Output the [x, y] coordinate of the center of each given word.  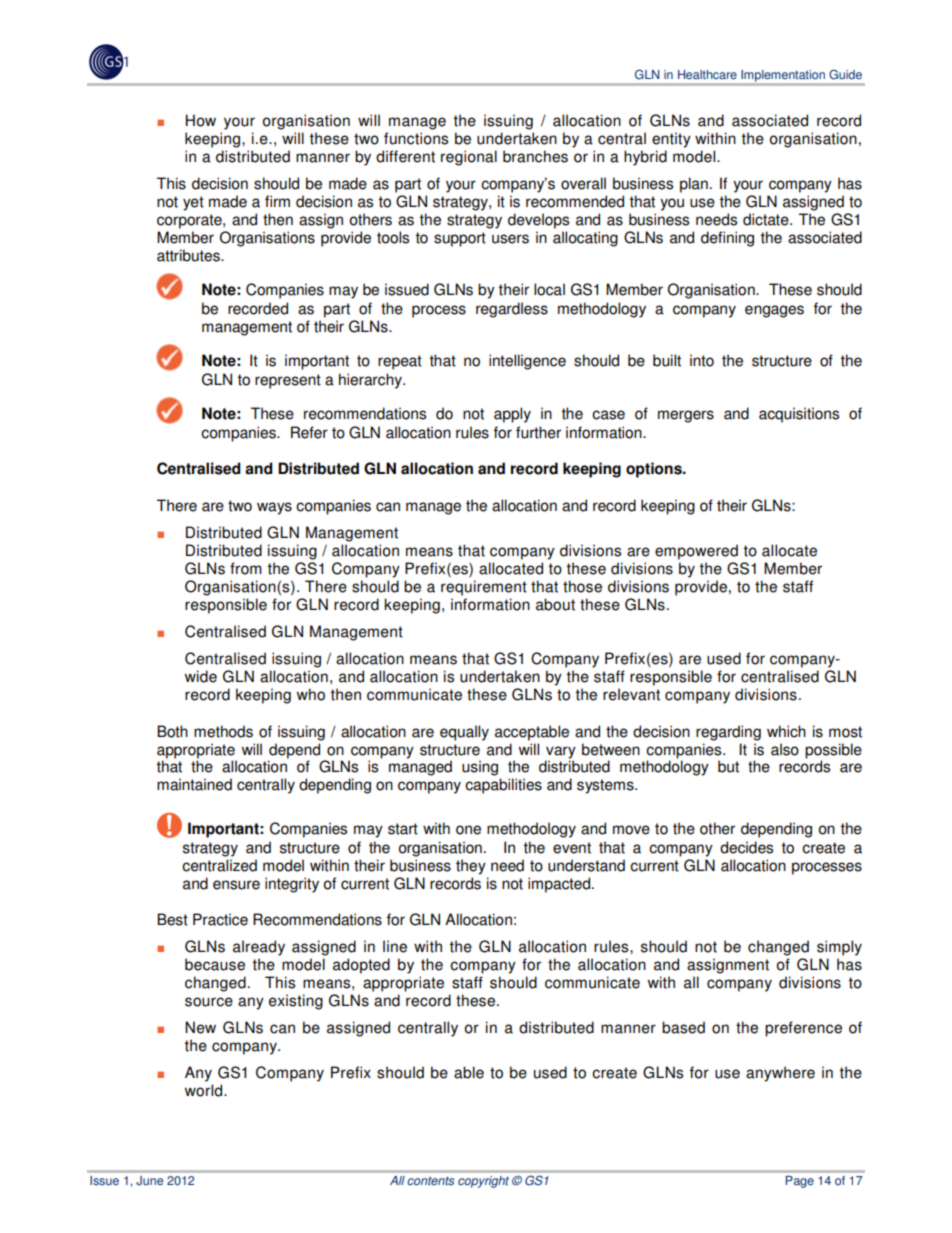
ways [274, 508]
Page [800, 1182]
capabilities [503, 786]
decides [746, 847]
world [205, 1090]
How [201, 120]
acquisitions [799, 415]
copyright [483, 1182]
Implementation [783, 76]
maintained [194, 784]
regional [469, 158]
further [538, 432]
